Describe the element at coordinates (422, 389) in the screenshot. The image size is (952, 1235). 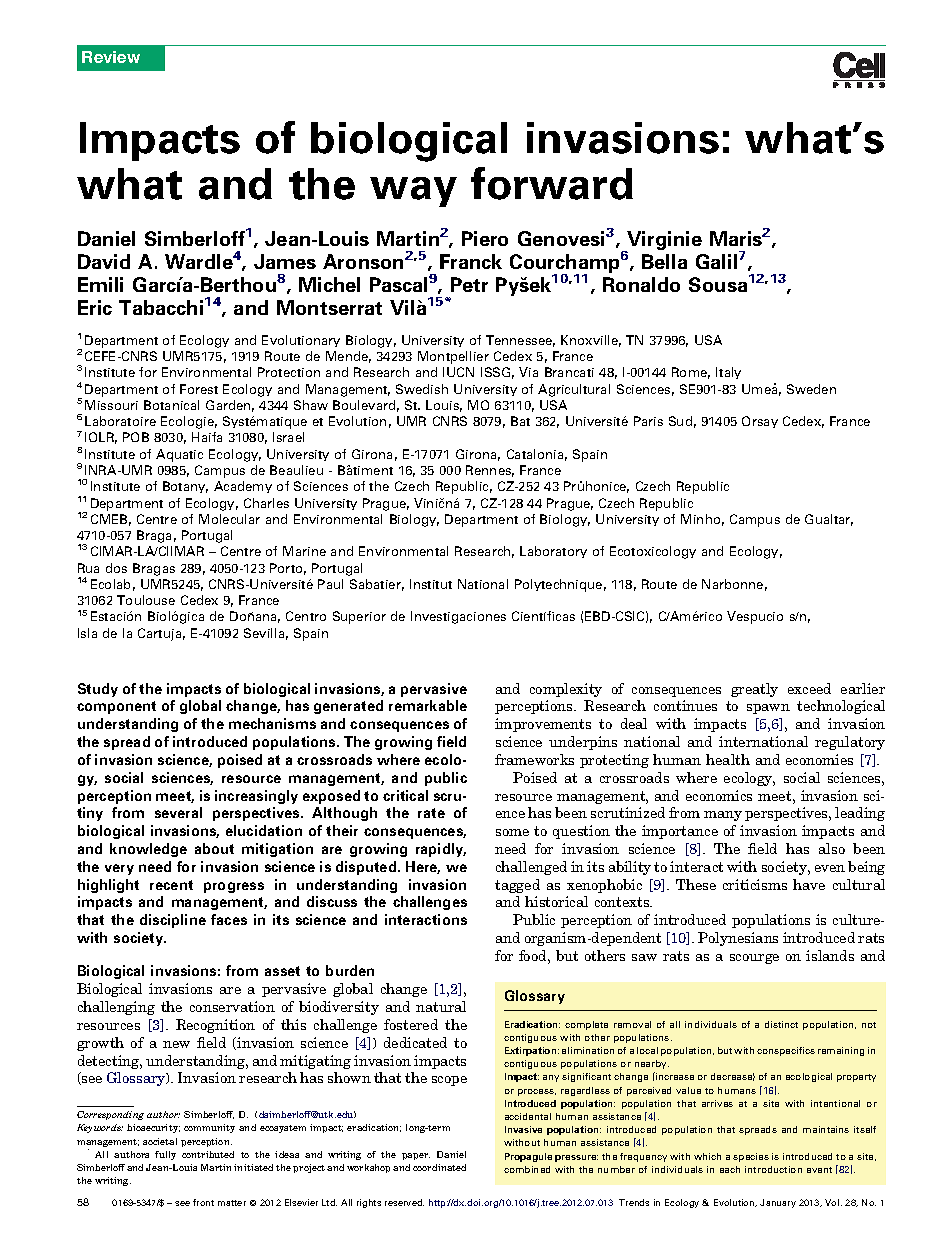
I see `Swedish` at that location.
